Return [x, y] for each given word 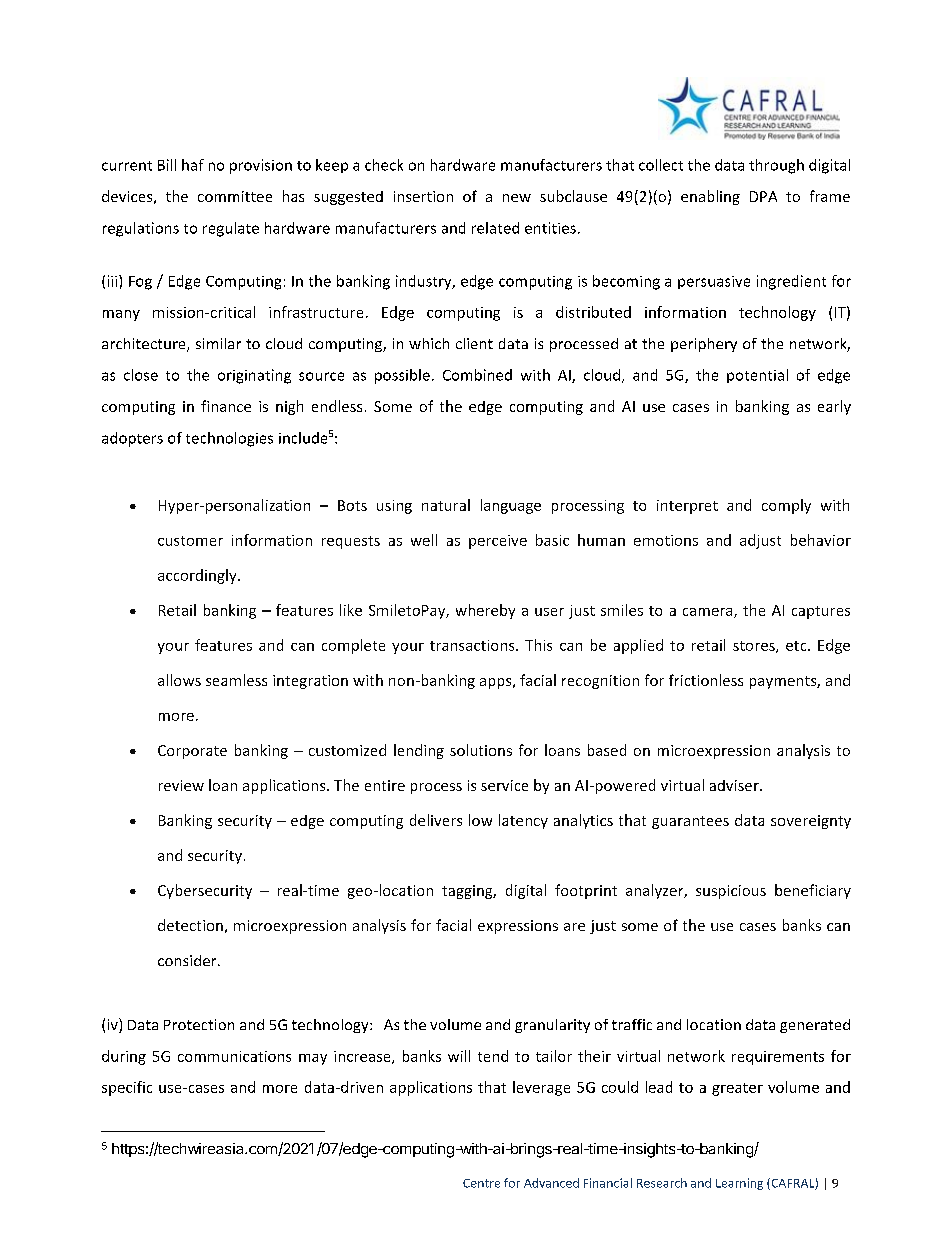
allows [179, 680]
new [517, 198]
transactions [473, 645]
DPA [763, 196]
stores [755, 647]
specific [127, 1088]
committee [235, 196]
